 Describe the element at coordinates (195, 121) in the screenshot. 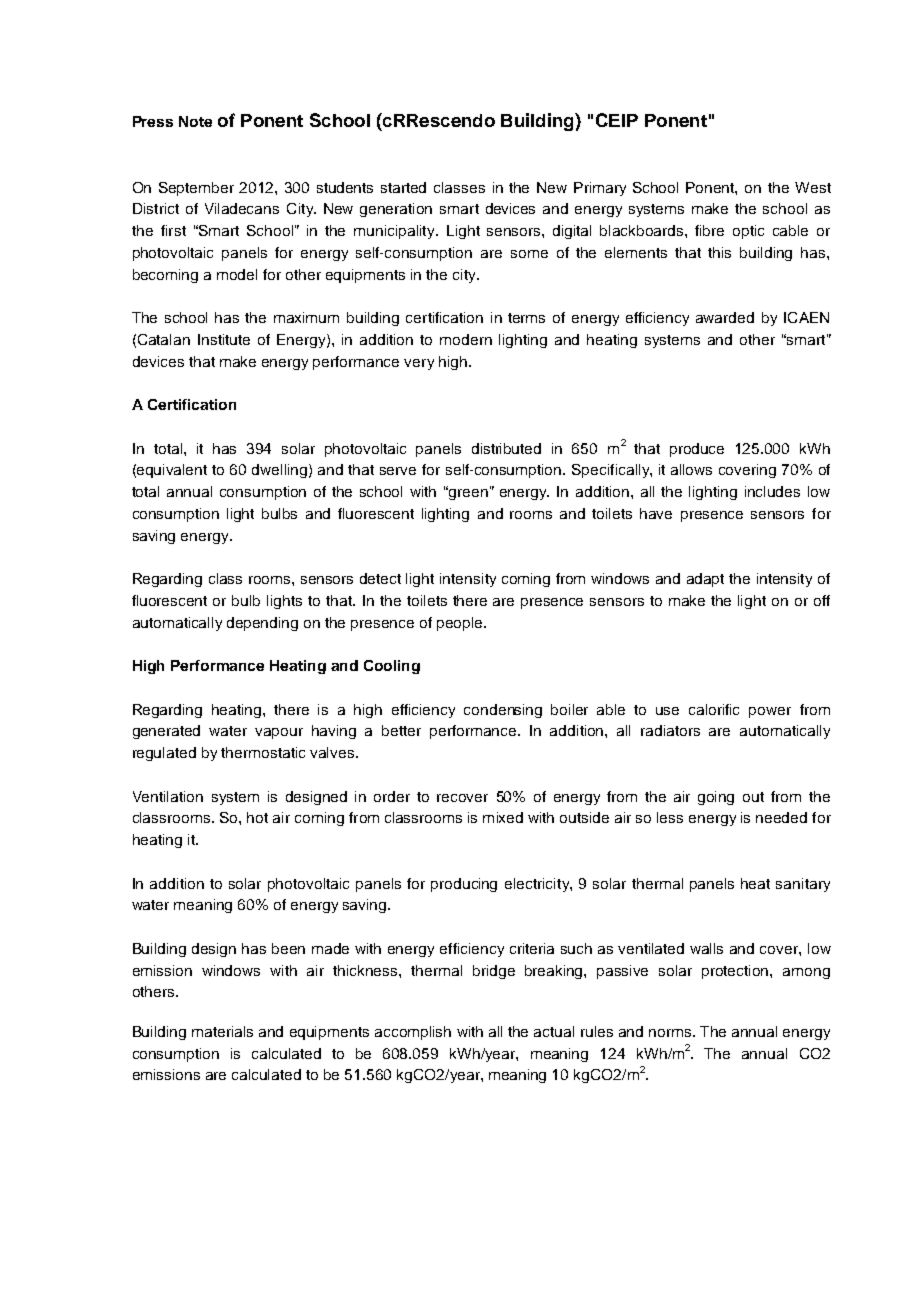

I see `Note` at that location.
